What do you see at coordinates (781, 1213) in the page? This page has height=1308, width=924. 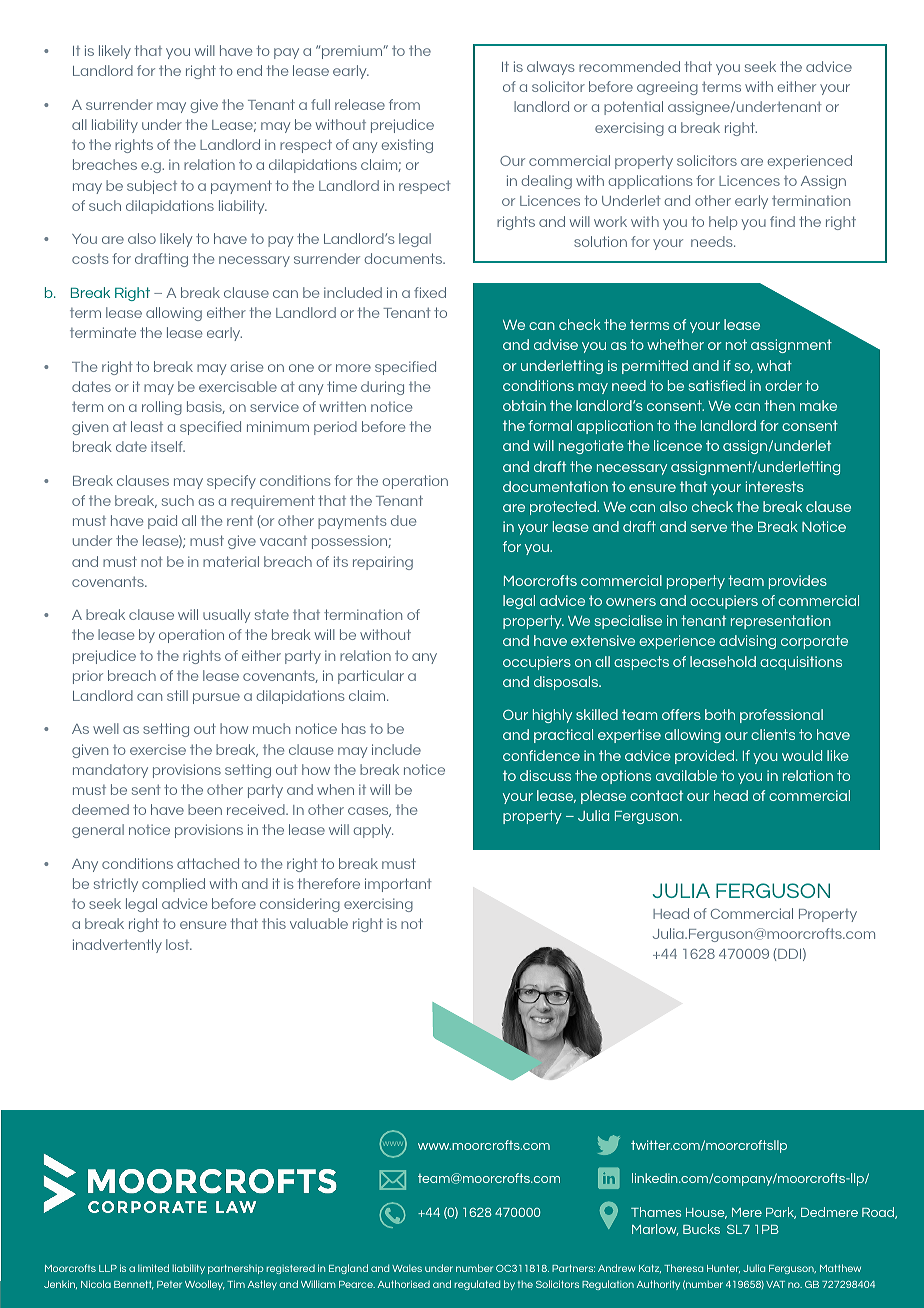 I see `Park` at bounding box center [781, 1213].
